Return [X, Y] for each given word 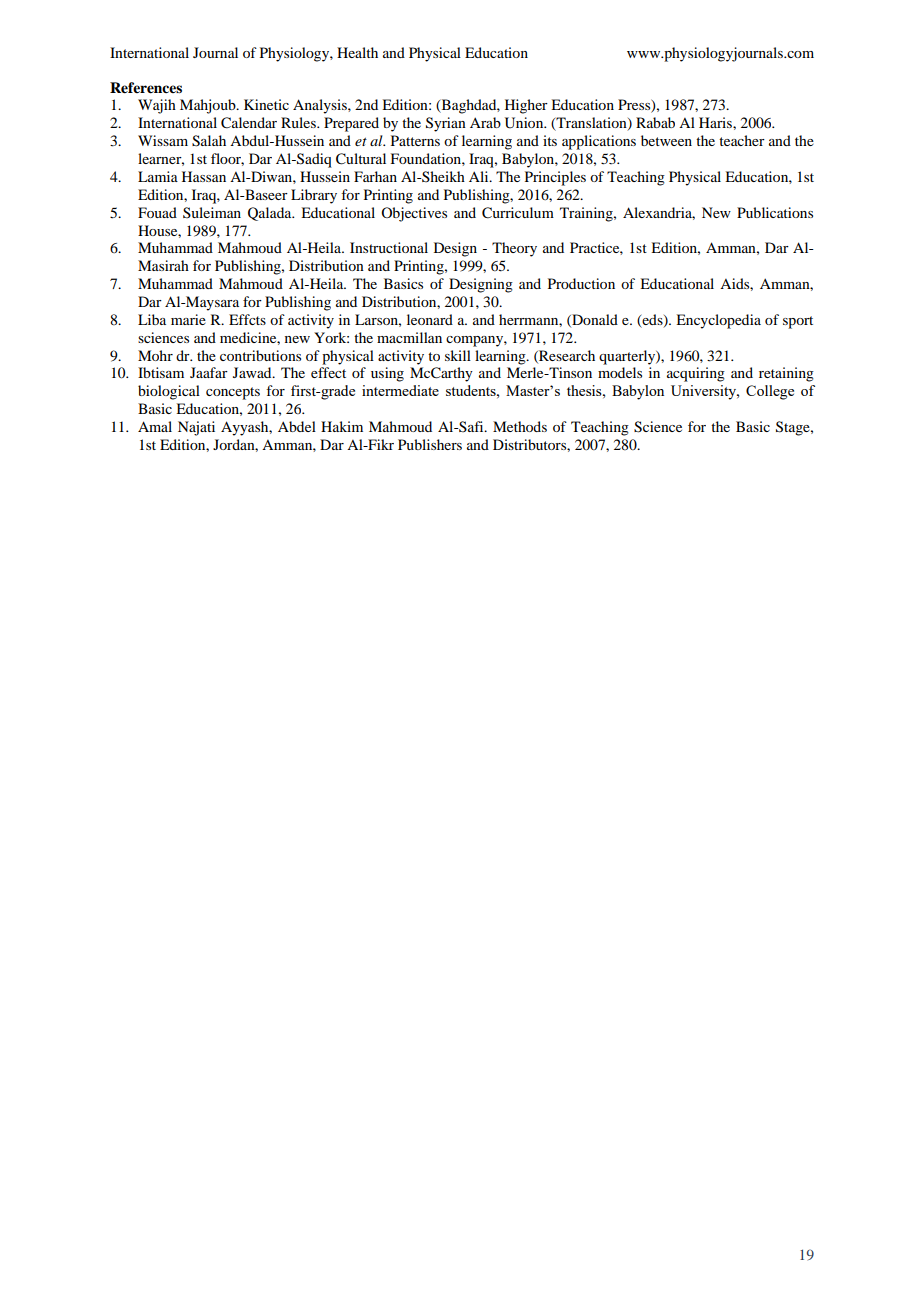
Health [357, 52]
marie [188, 319]
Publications [775, 212]
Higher [526, 106]
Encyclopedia [718, 321]
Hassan [204, 176]
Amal [155, 426]
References [146, 88]
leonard [430, 319]
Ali [480, 176]
